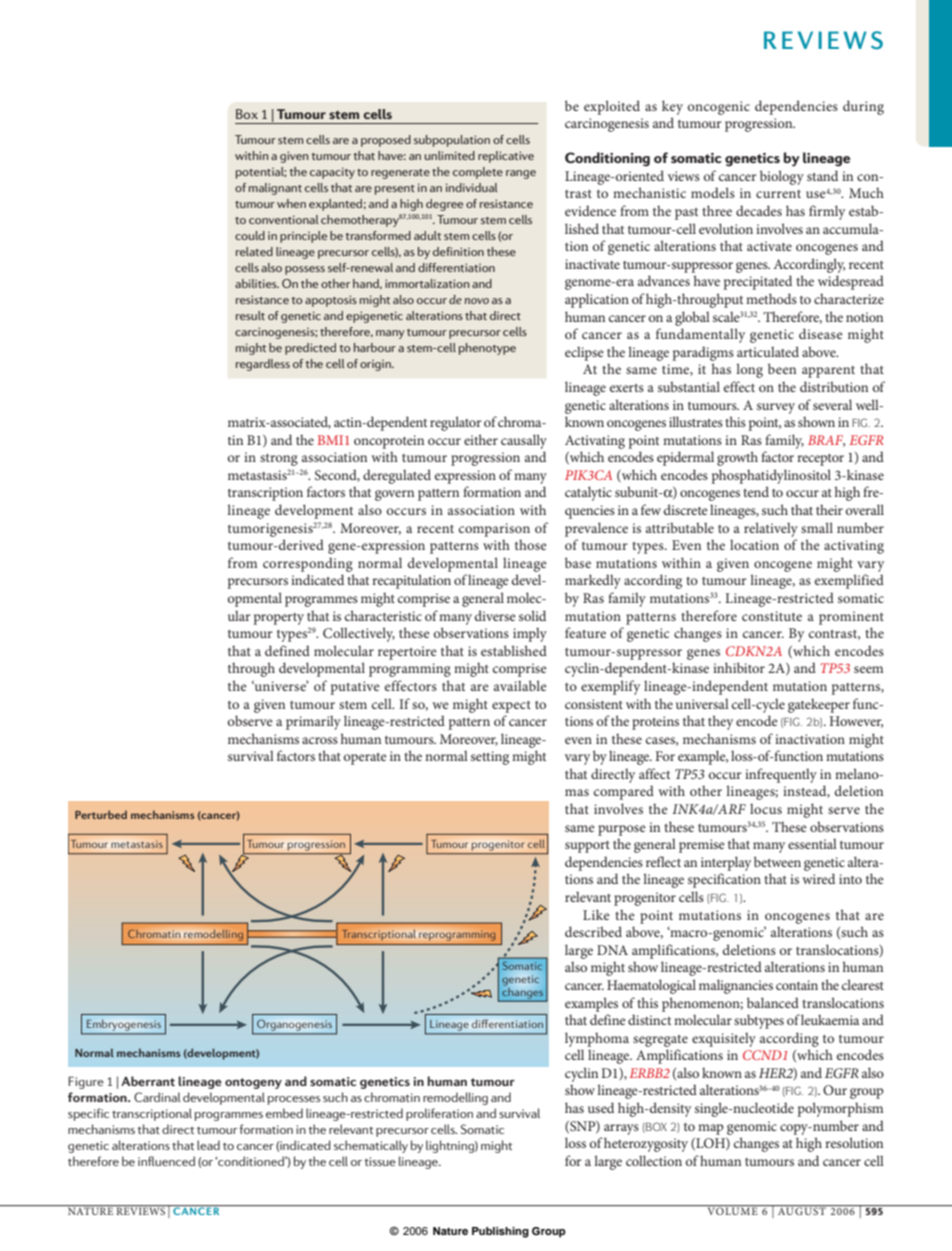  What do you see at coordinates (739, 667) in the screenshot?
I see `inhibitor` at bounding box center [739, 667].
